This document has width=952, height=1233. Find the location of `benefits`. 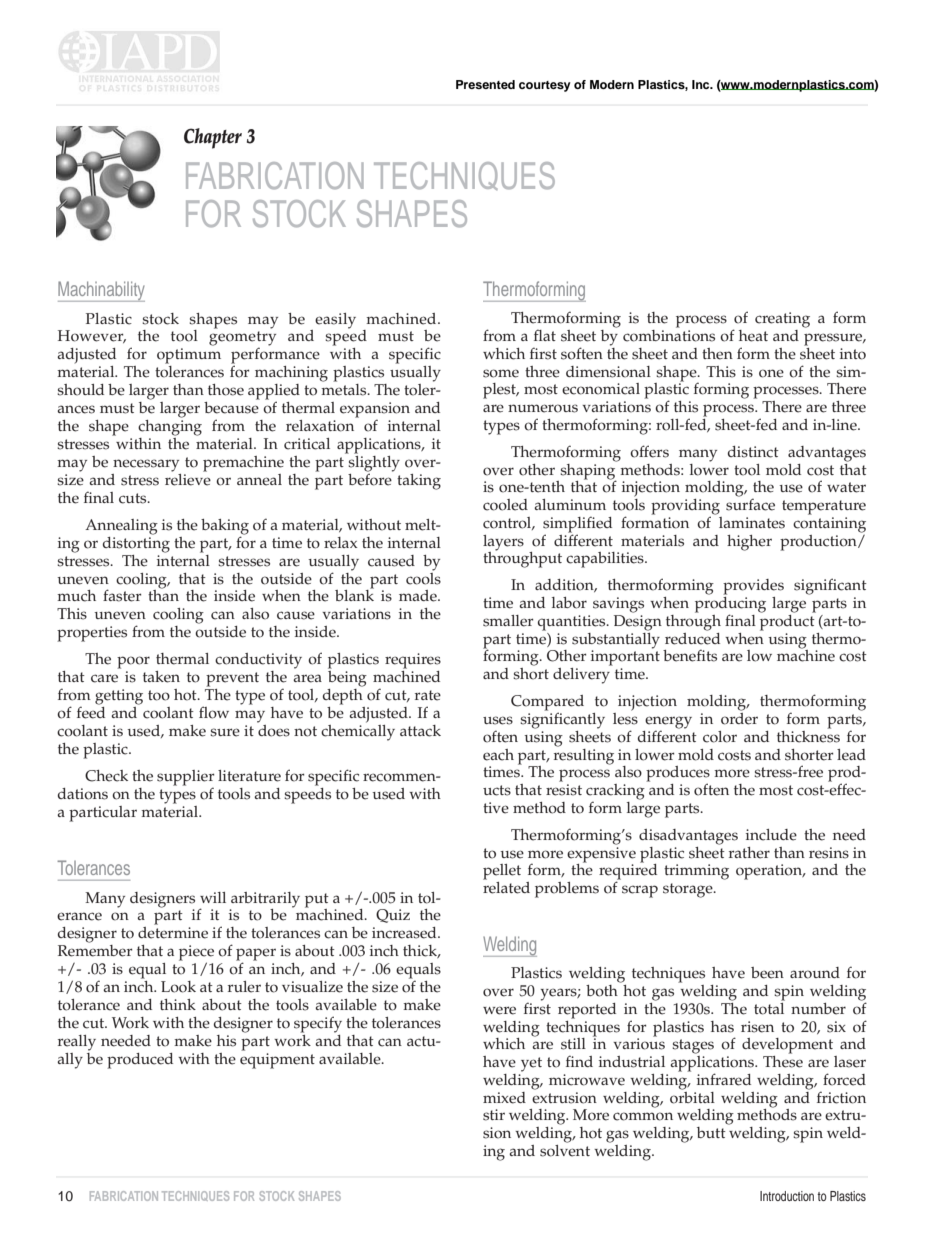

benefits is located at coordinates (690, 655).
